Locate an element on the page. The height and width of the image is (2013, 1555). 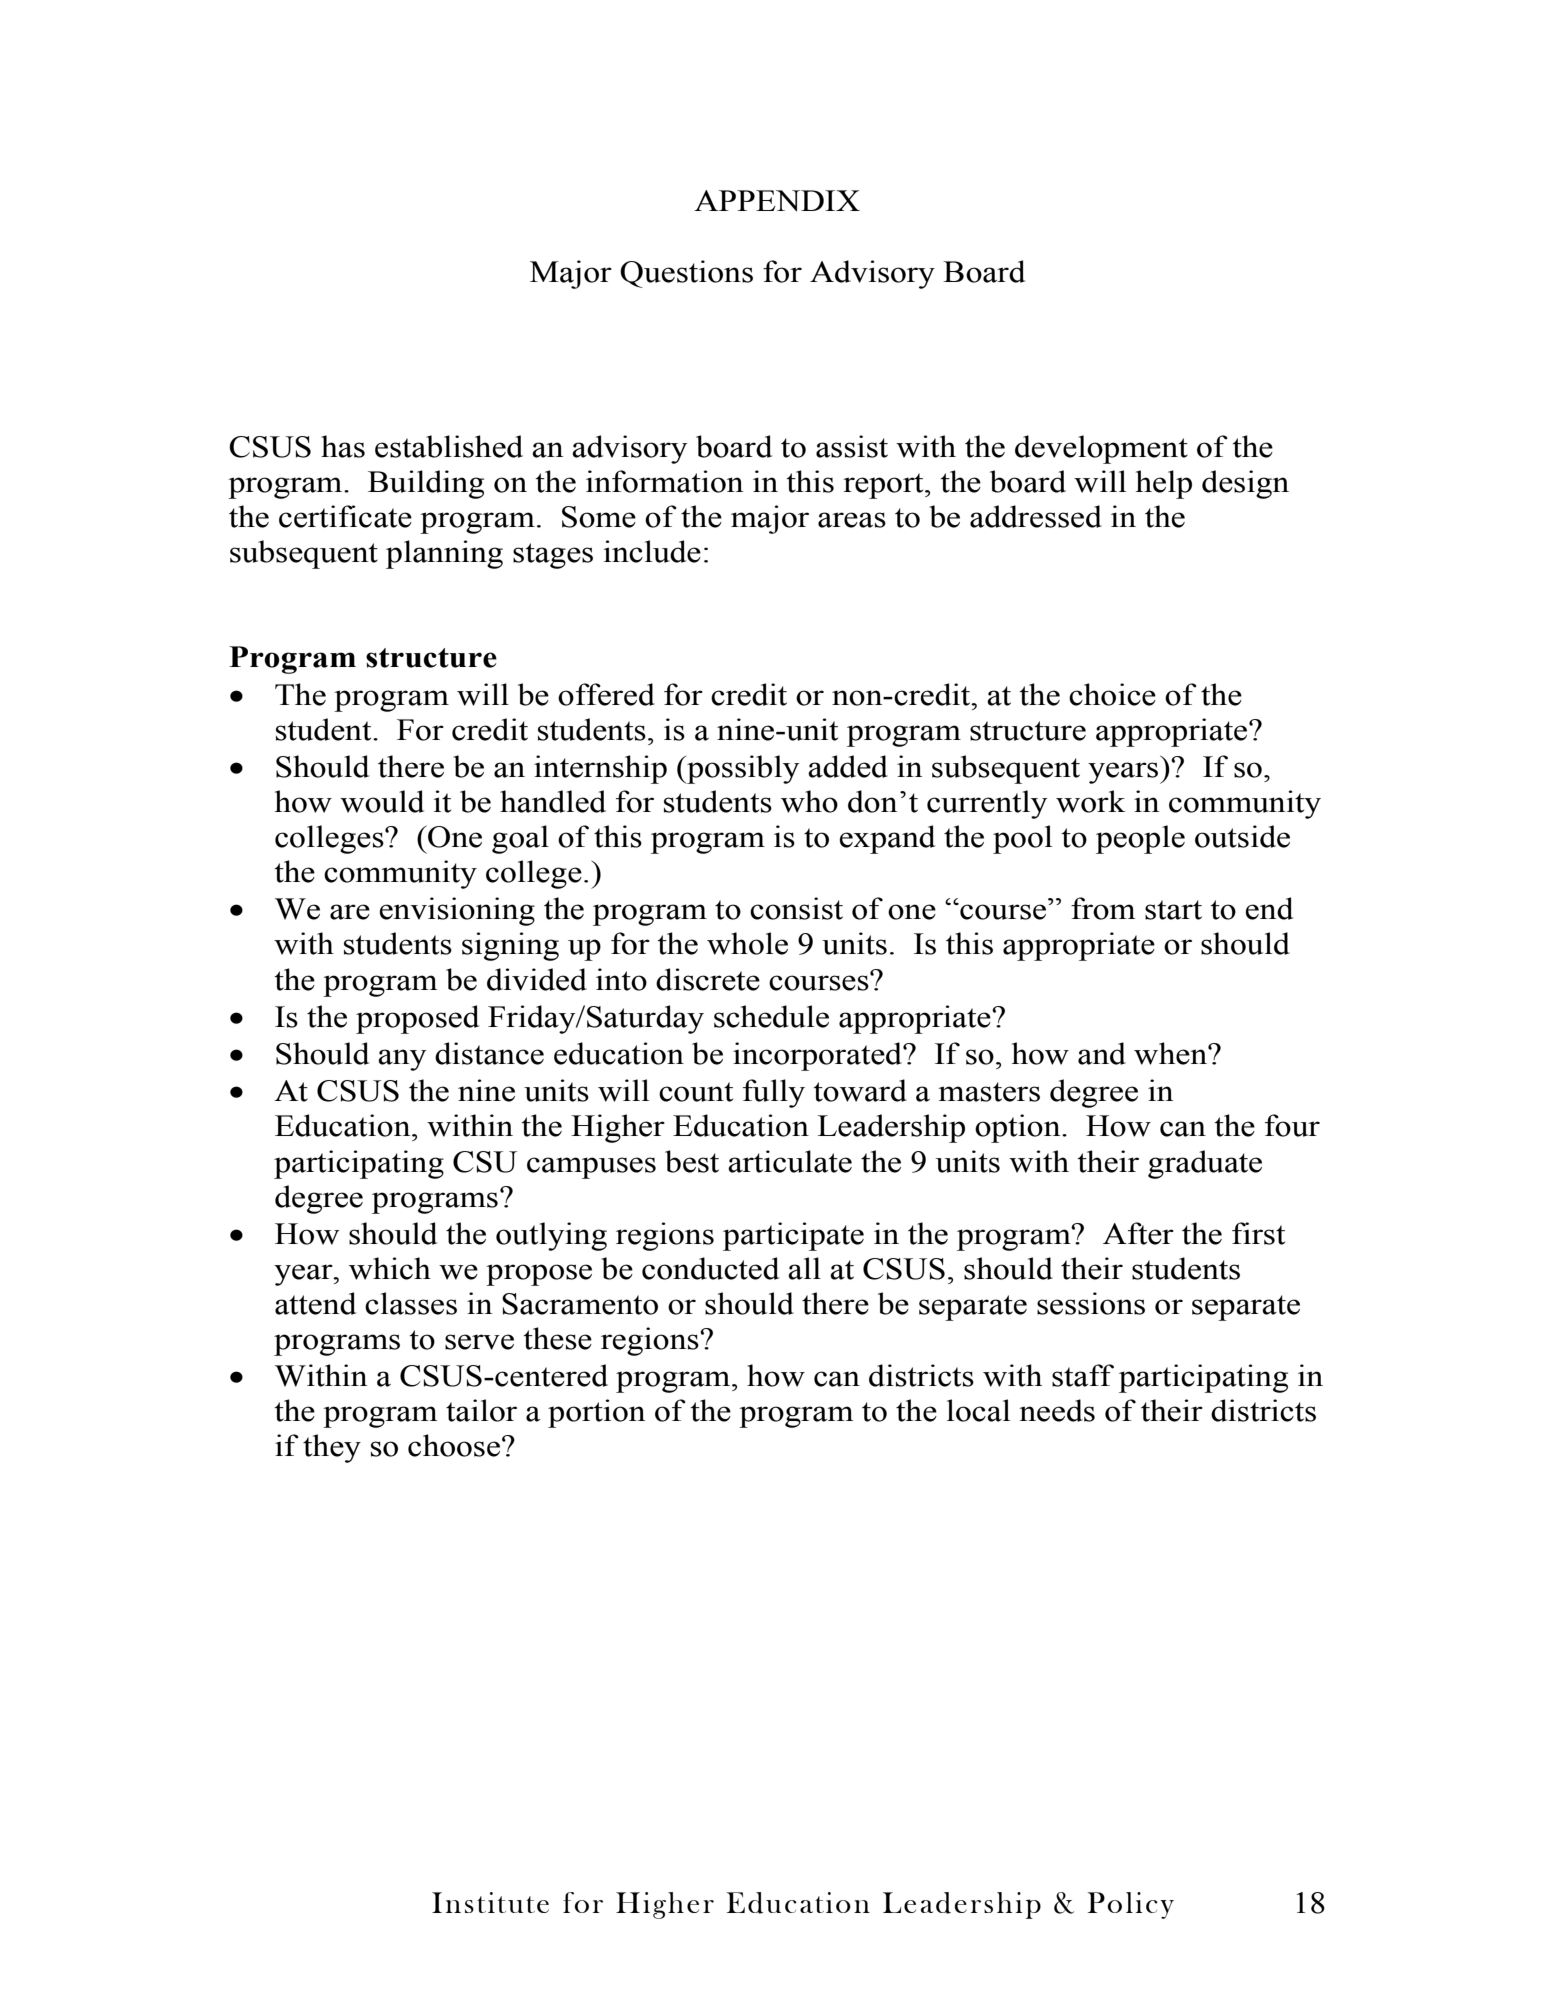
sessions is located at coordinates (1091, 1303).
